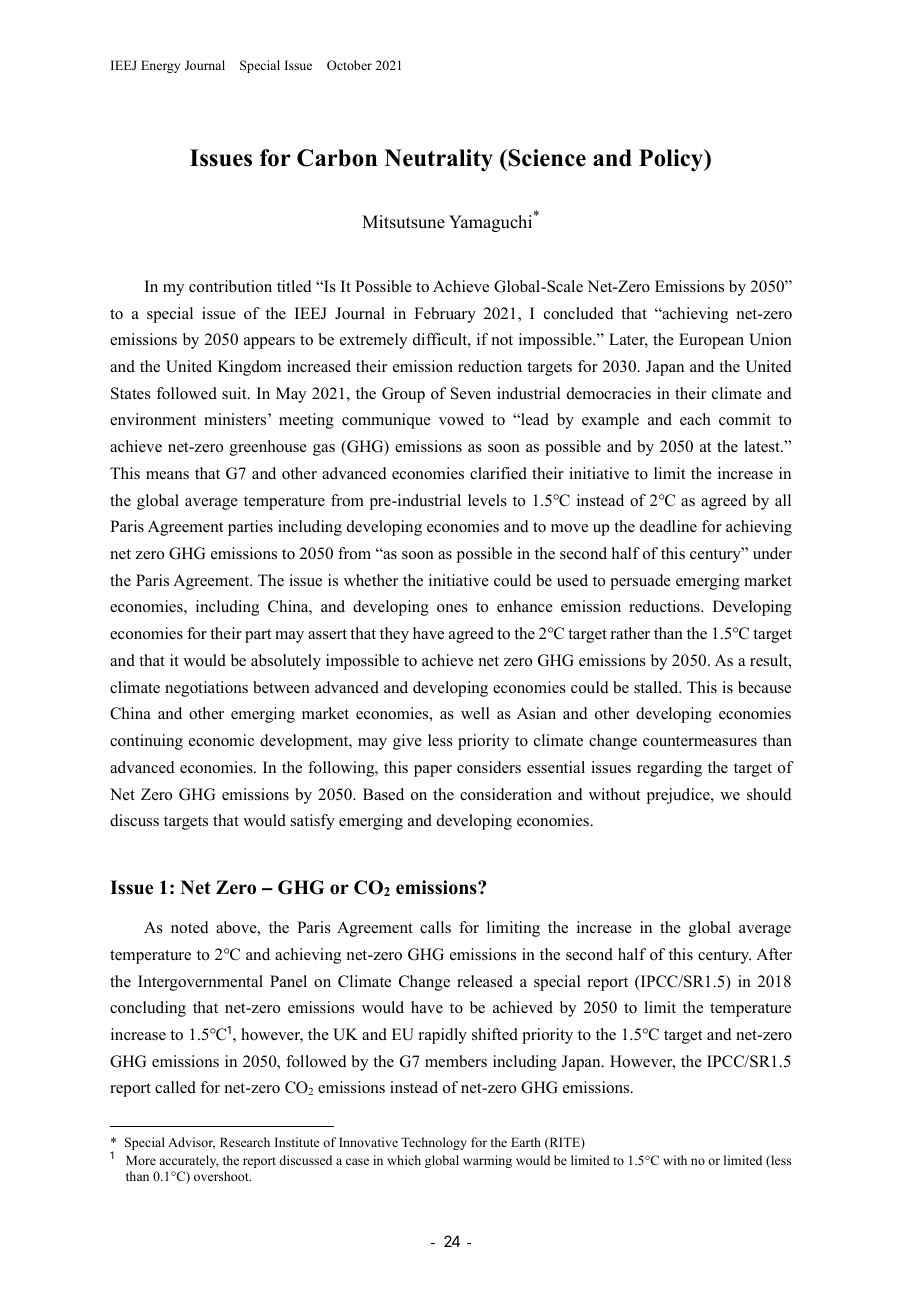 The width and height of the document is (924, 1308). I want to click on Earth, so click(526, 1142).
